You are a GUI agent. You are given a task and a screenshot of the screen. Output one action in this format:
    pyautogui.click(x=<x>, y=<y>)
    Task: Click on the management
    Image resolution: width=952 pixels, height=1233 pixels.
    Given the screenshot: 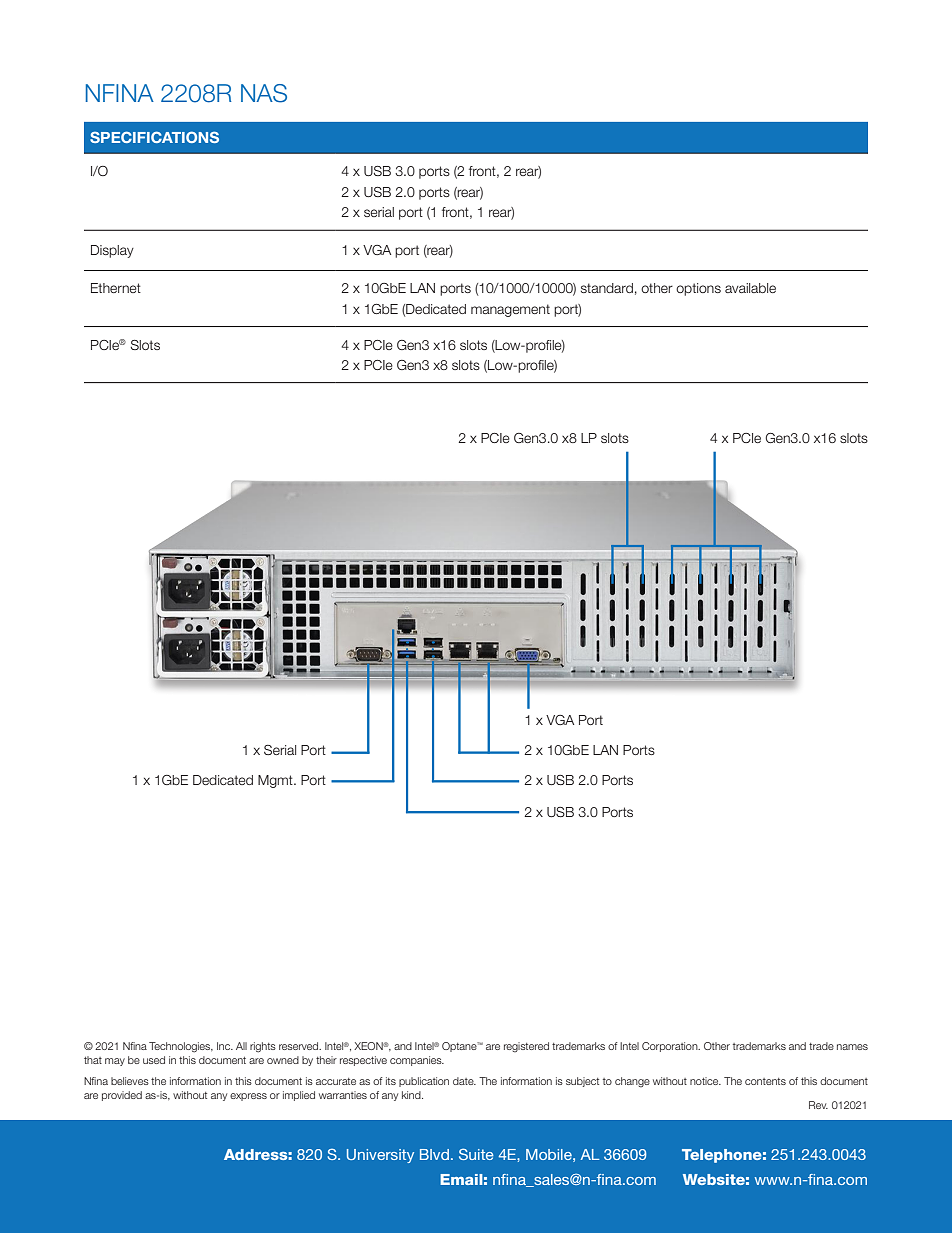 What is the action you would take?
    pyautogui.click(x=510, y=310)
